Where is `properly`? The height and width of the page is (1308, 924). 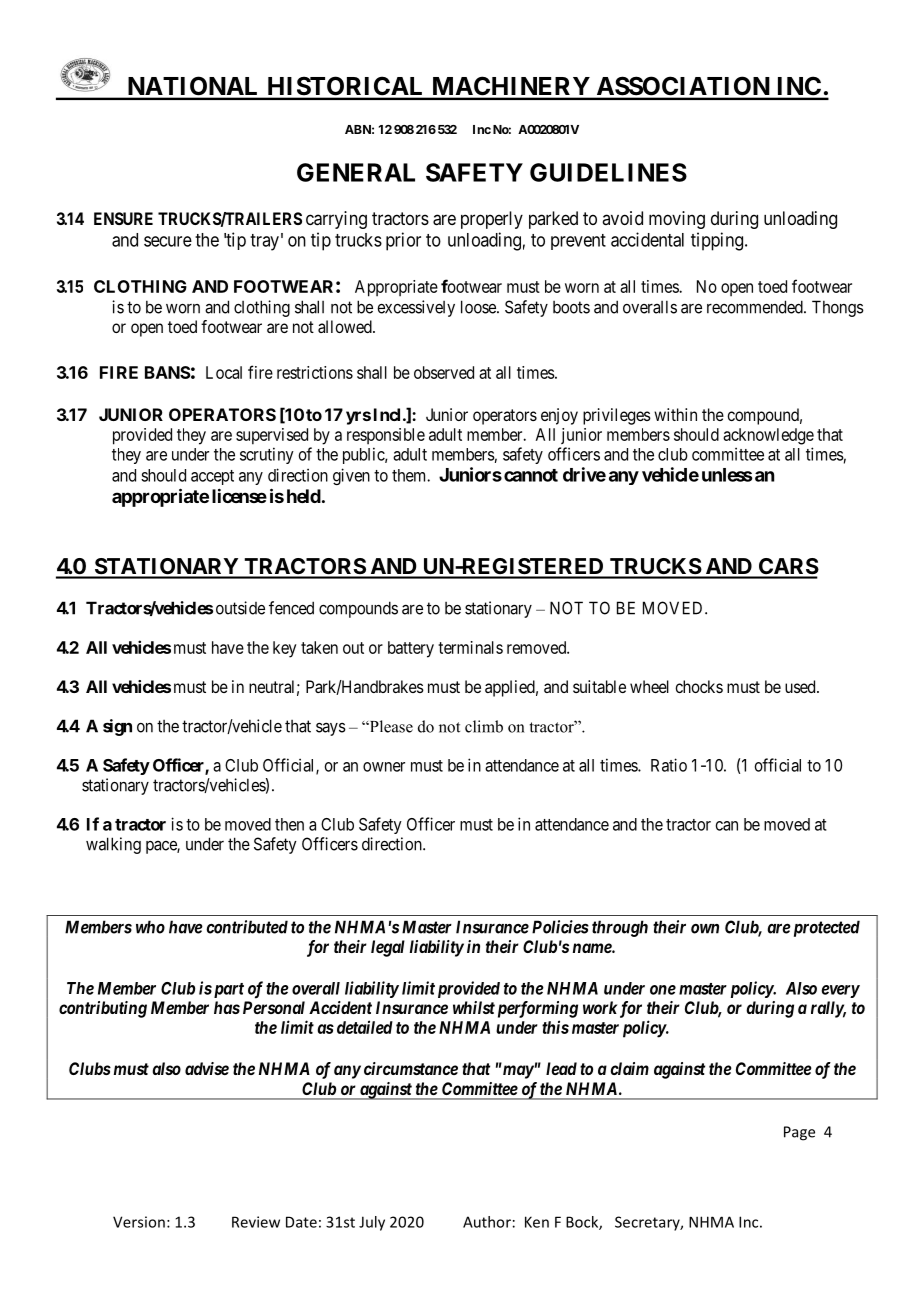
properly is located at coordinates (492, 220).
